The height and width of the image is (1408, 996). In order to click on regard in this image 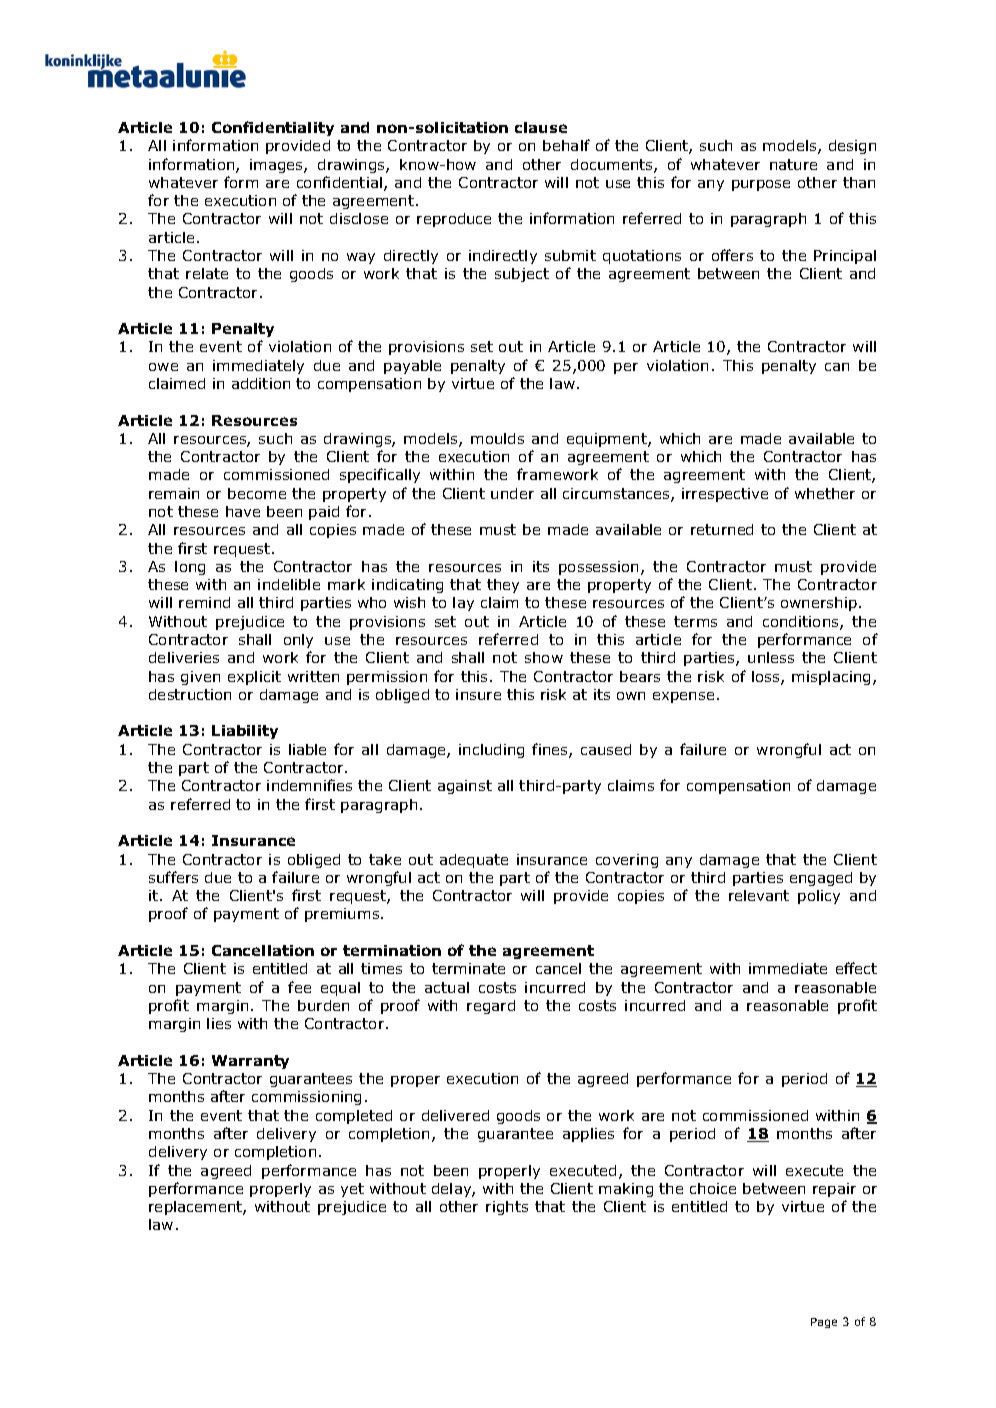, I will do `click(491, 1007)`.
